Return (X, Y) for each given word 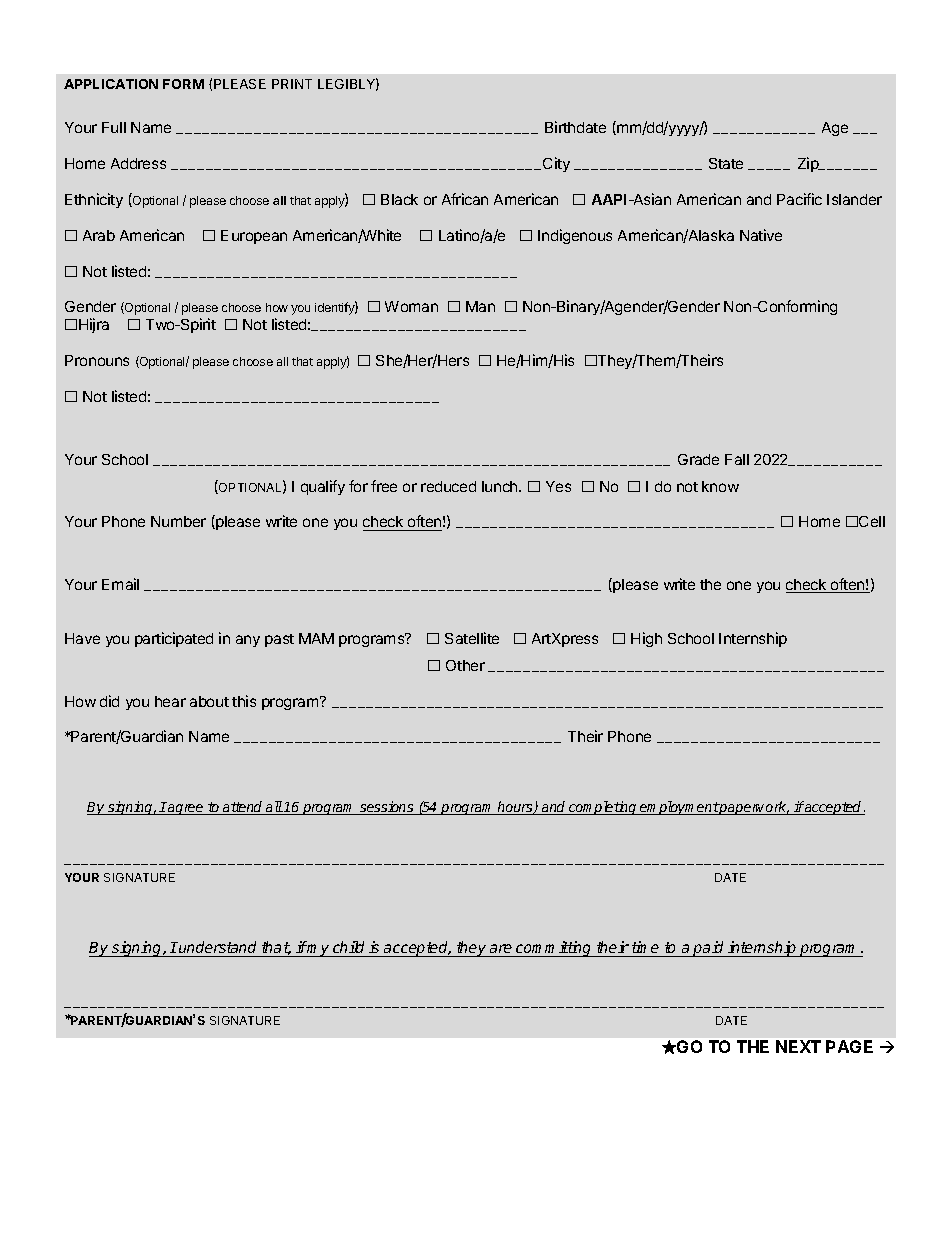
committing (554, 949)
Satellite (472, 638)
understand (218, 949)
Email (120, 584)
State (726, 163)
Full (114, 127)
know (720, 486)
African (465, 199)
